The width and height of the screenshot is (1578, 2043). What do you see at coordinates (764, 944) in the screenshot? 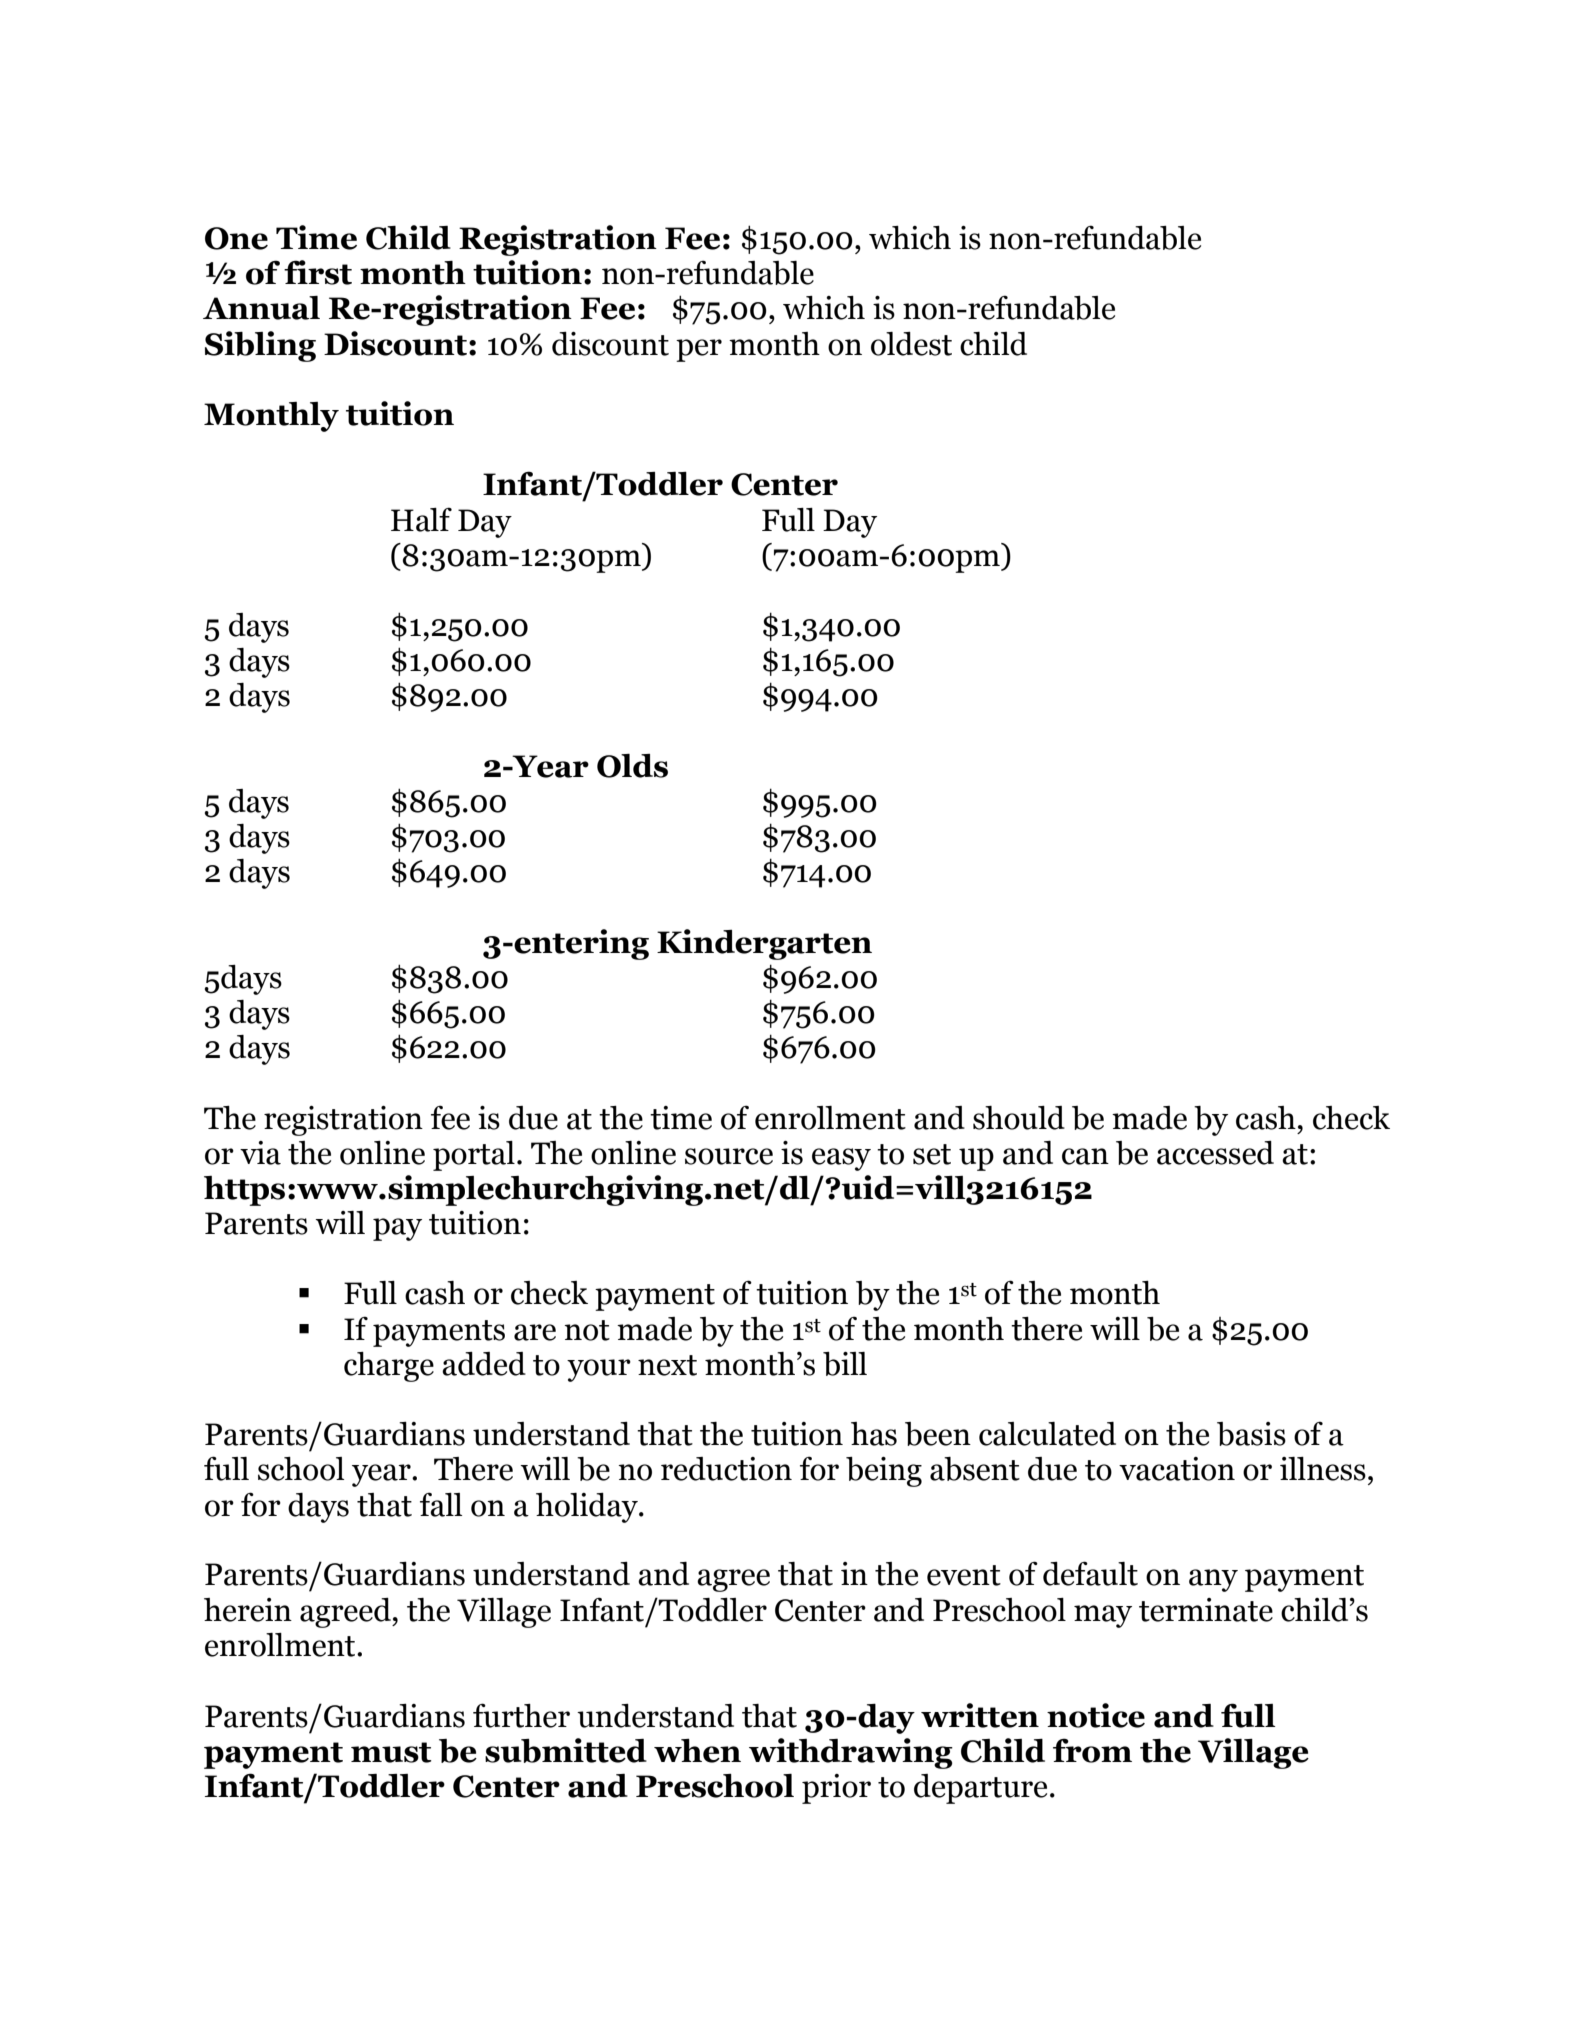
I see `Kindergarten` at bounding box center [764, 944].
